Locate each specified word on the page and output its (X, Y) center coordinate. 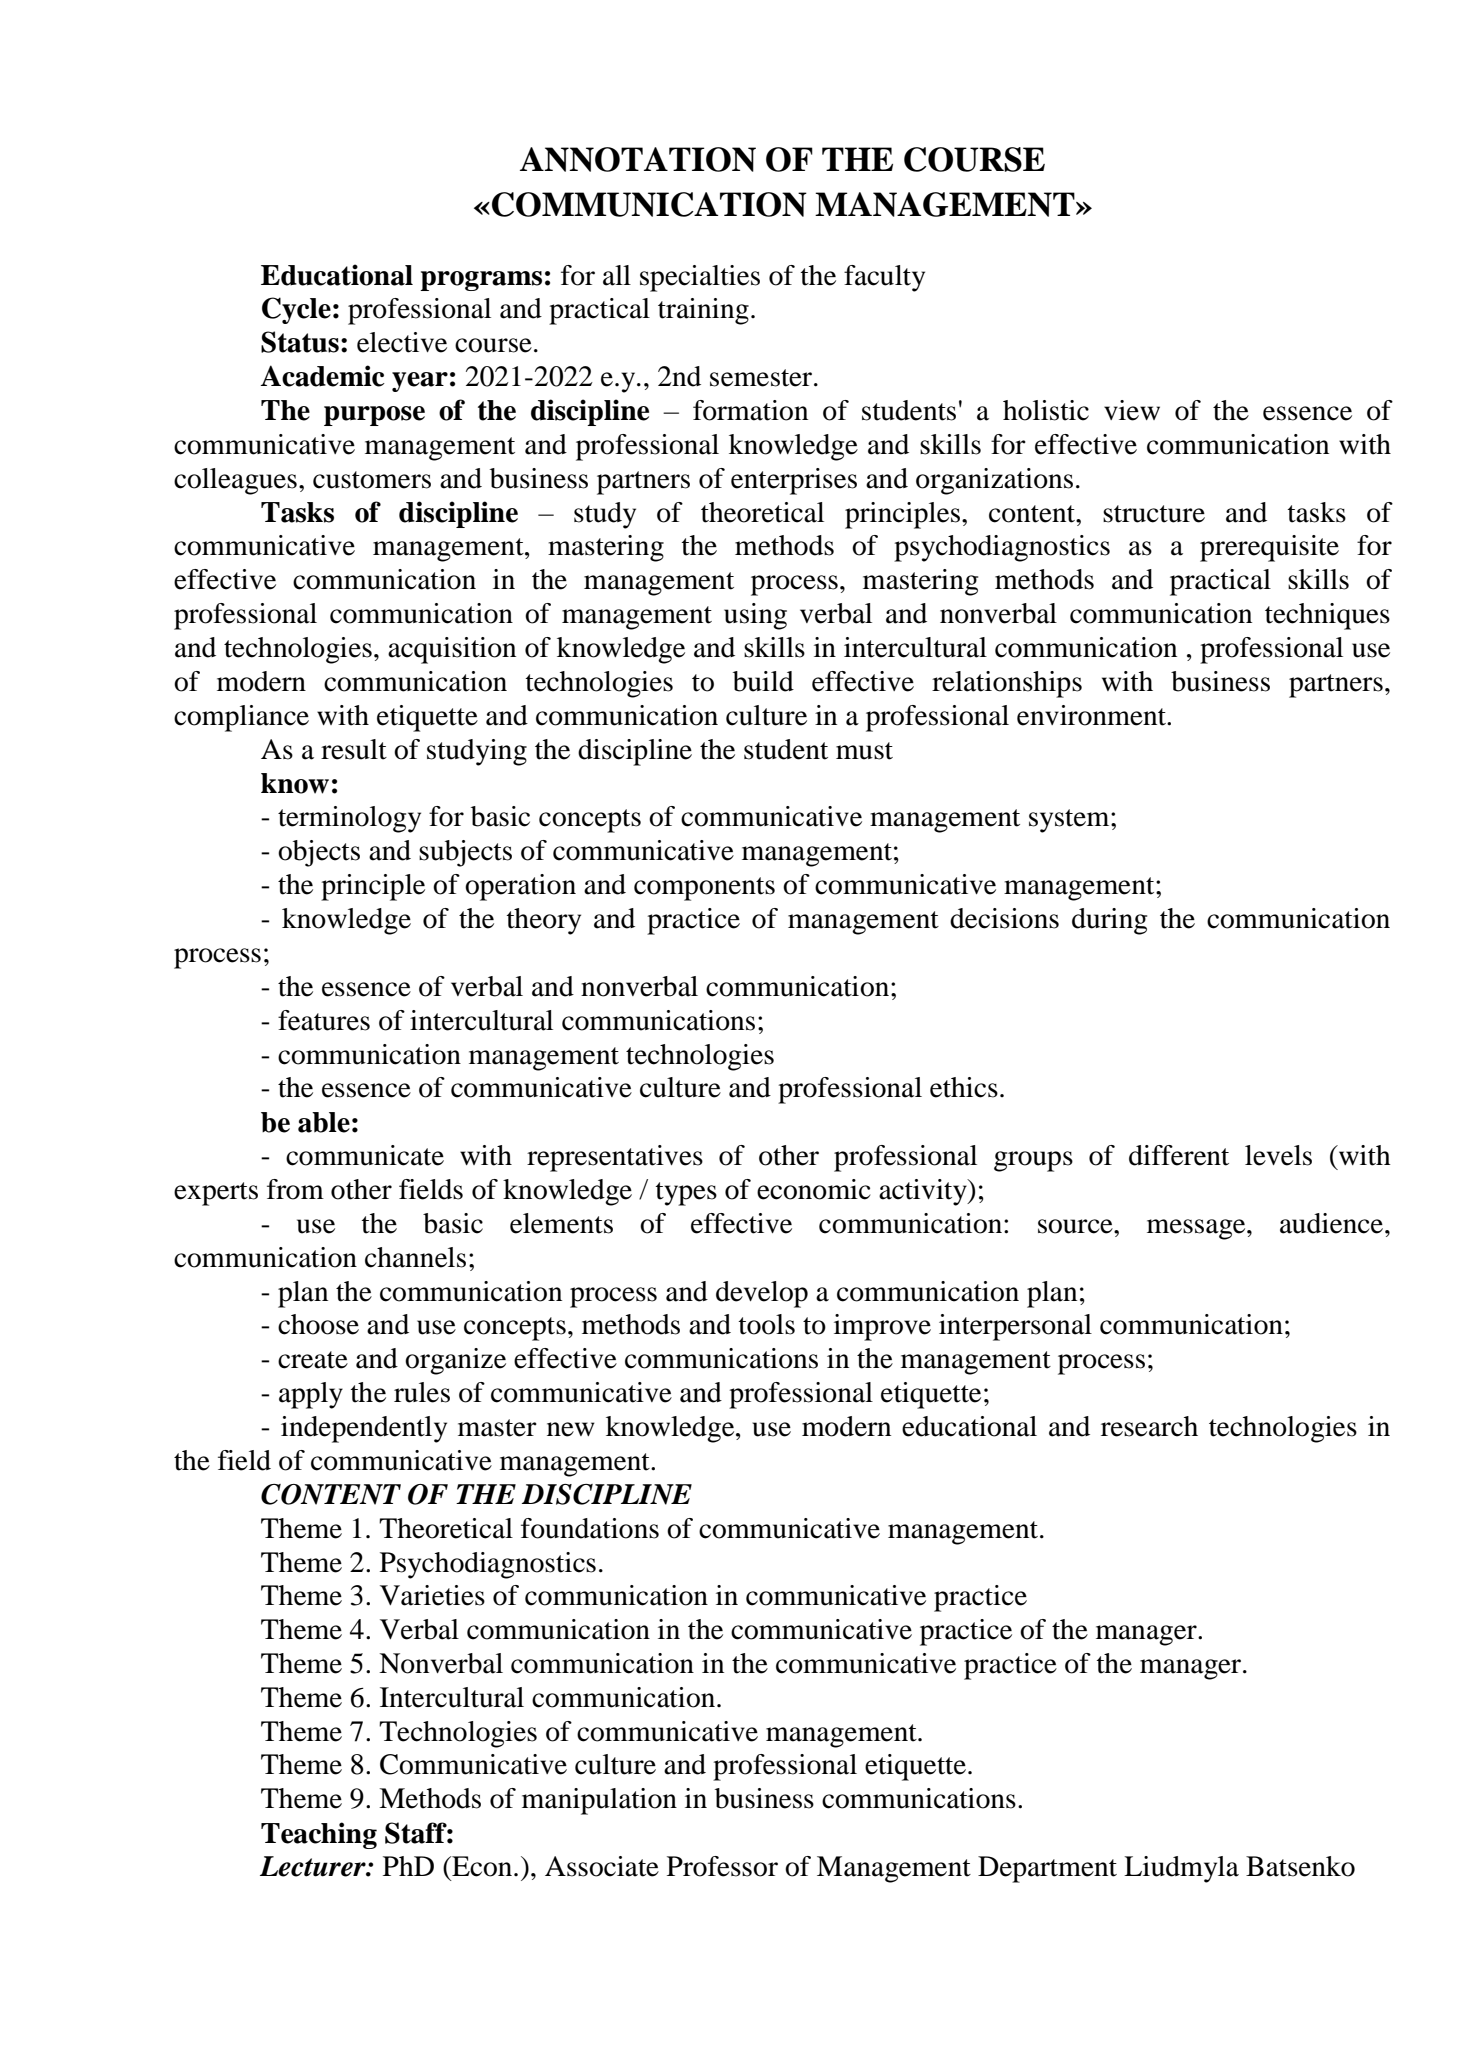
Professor (722, 1866)
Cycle (296, 310)
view (1132, 410)
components (704, 889)
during (1109, 921)
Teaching (319, 1835)
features (324, 1020)
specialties (700, 278)
